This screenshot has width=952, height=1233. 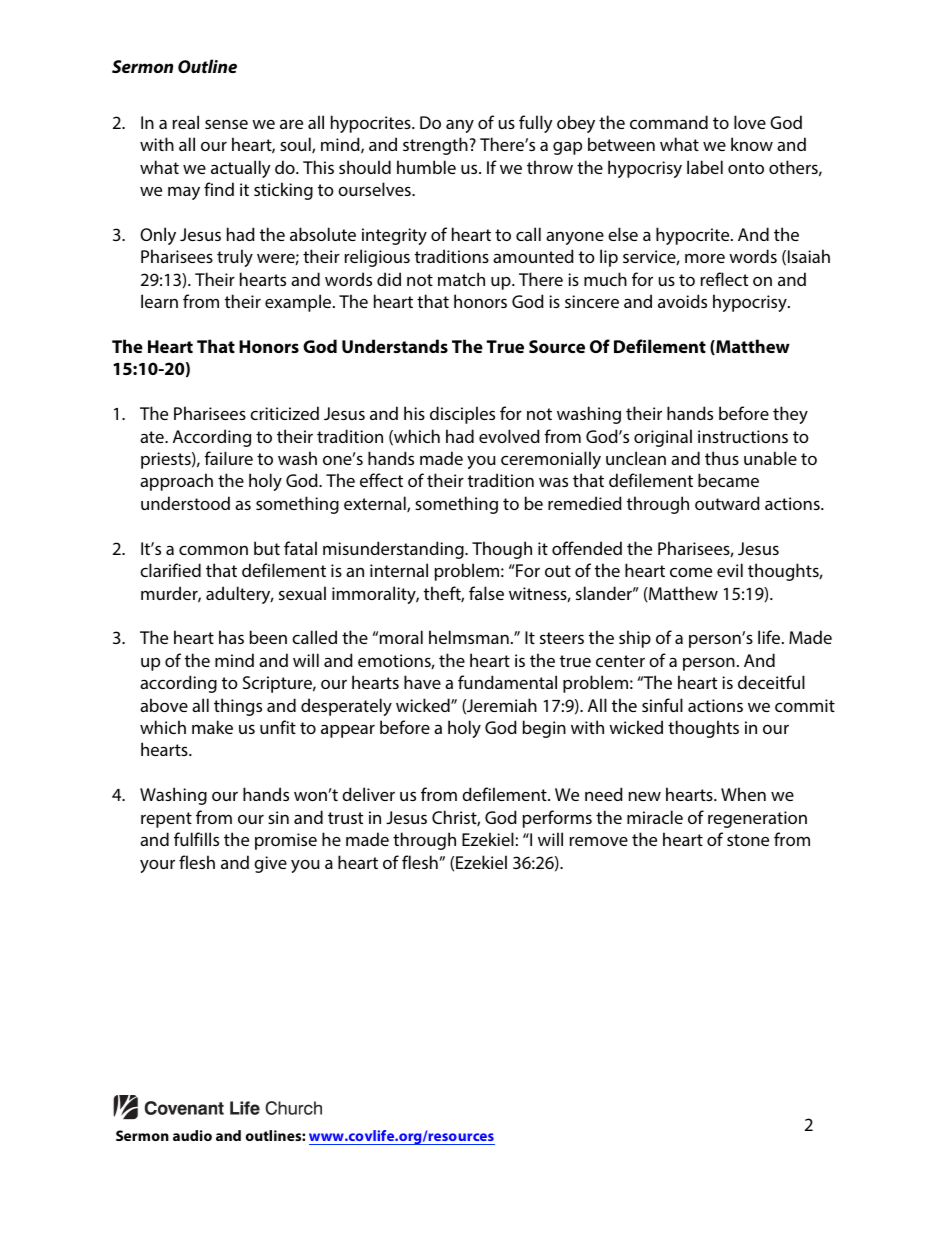 What do you see at coordinates (241, 169) in the screenshot?
I see `actually` at bounding box center [241, 169].
